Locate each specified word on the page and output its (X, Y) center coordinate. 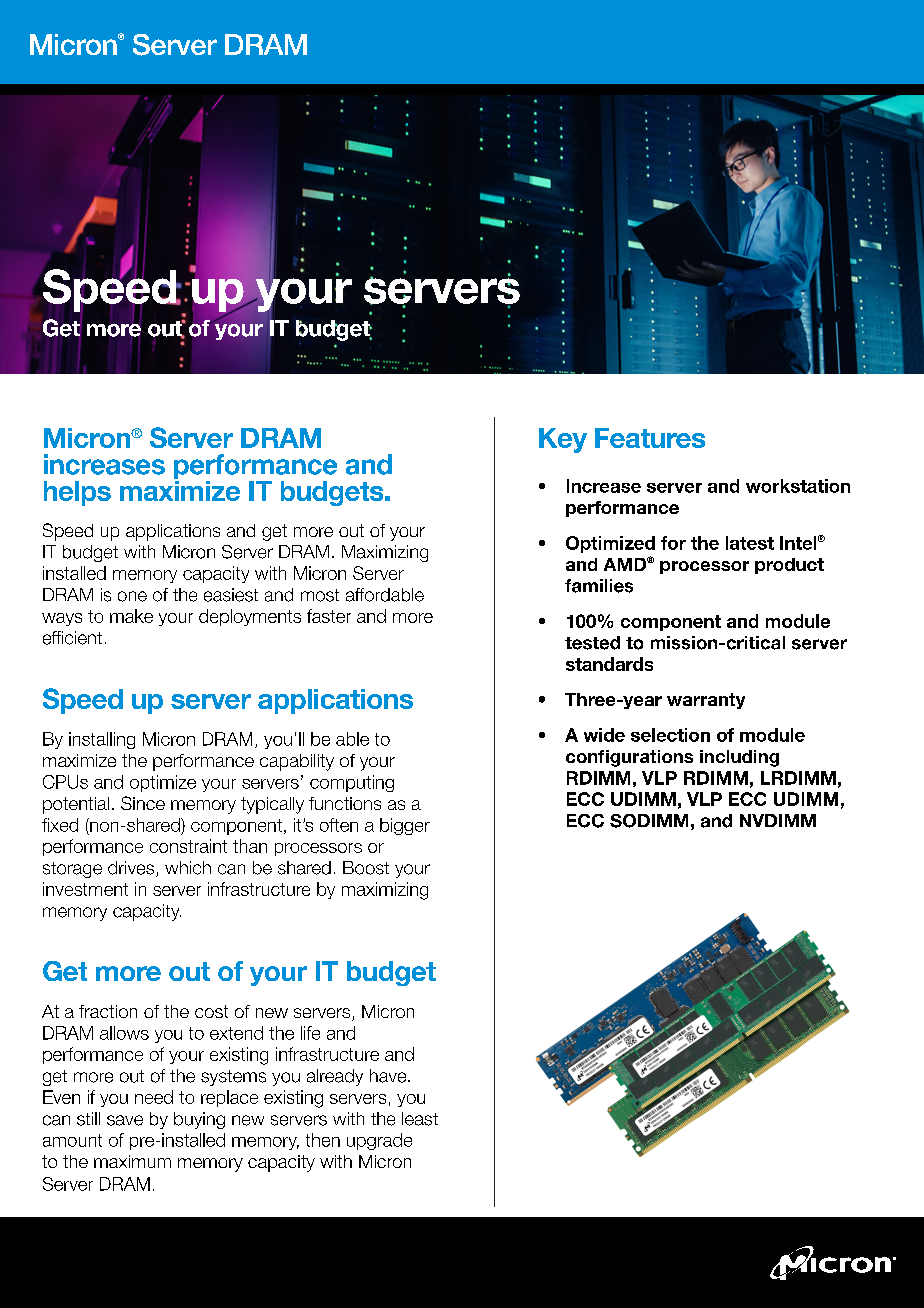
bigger (405, 826)
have (389, 1076)
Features (650, 438)
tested (592, 643)
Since (143, 803)
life (310, 1033)
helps (77, 493)
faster (329, 616)
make (131, 616)
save (125, 1120)
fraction (108, 1011)
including (739, 758)
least (420, 1119)
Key (563, 440)
